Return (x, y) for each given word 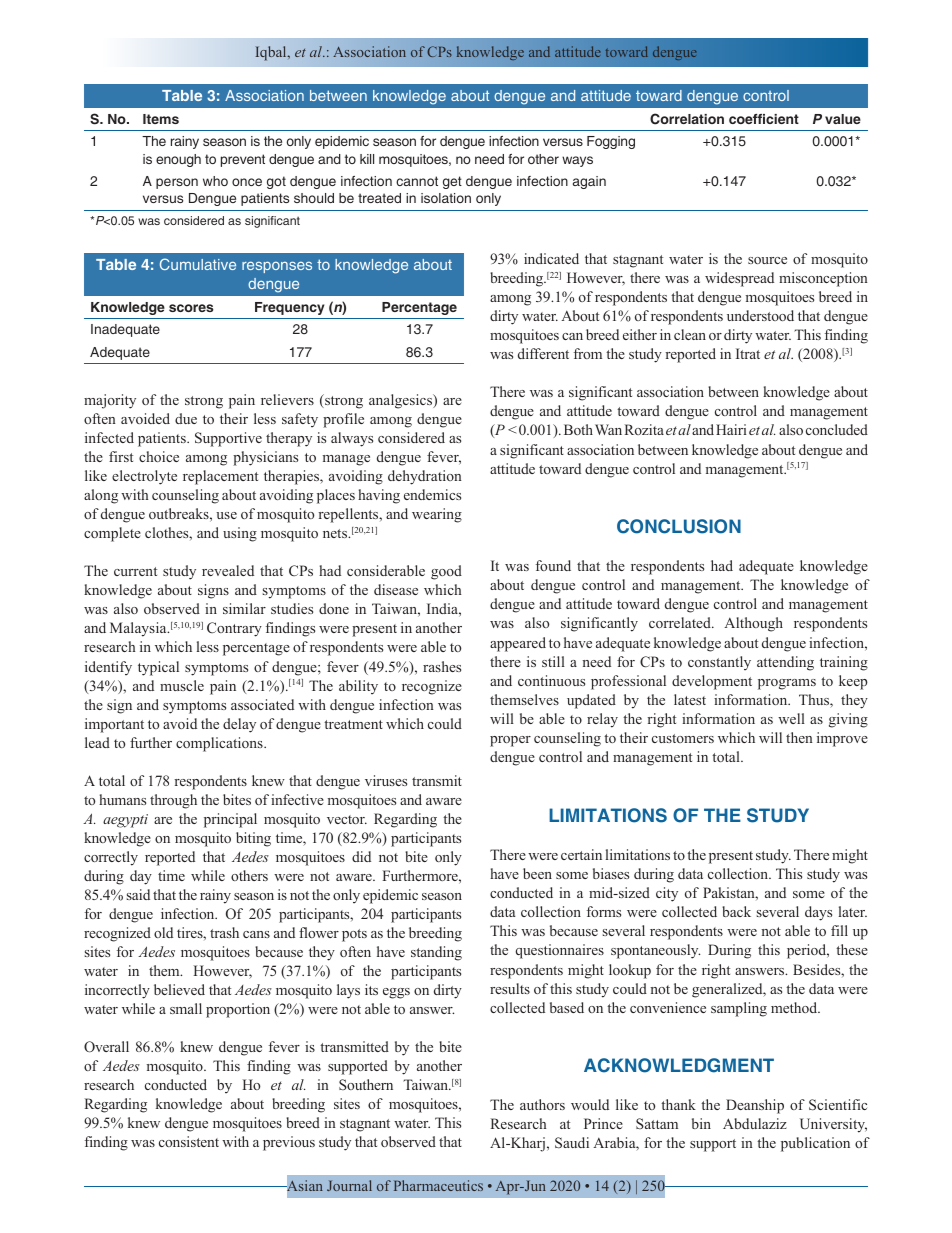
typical (158, 668)
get (452, 182)
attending (785, 663)
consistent (189, 1141)
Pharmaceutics (438, 1185)
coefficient (764, 119)
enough (178, 160)
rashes (442, 666)
